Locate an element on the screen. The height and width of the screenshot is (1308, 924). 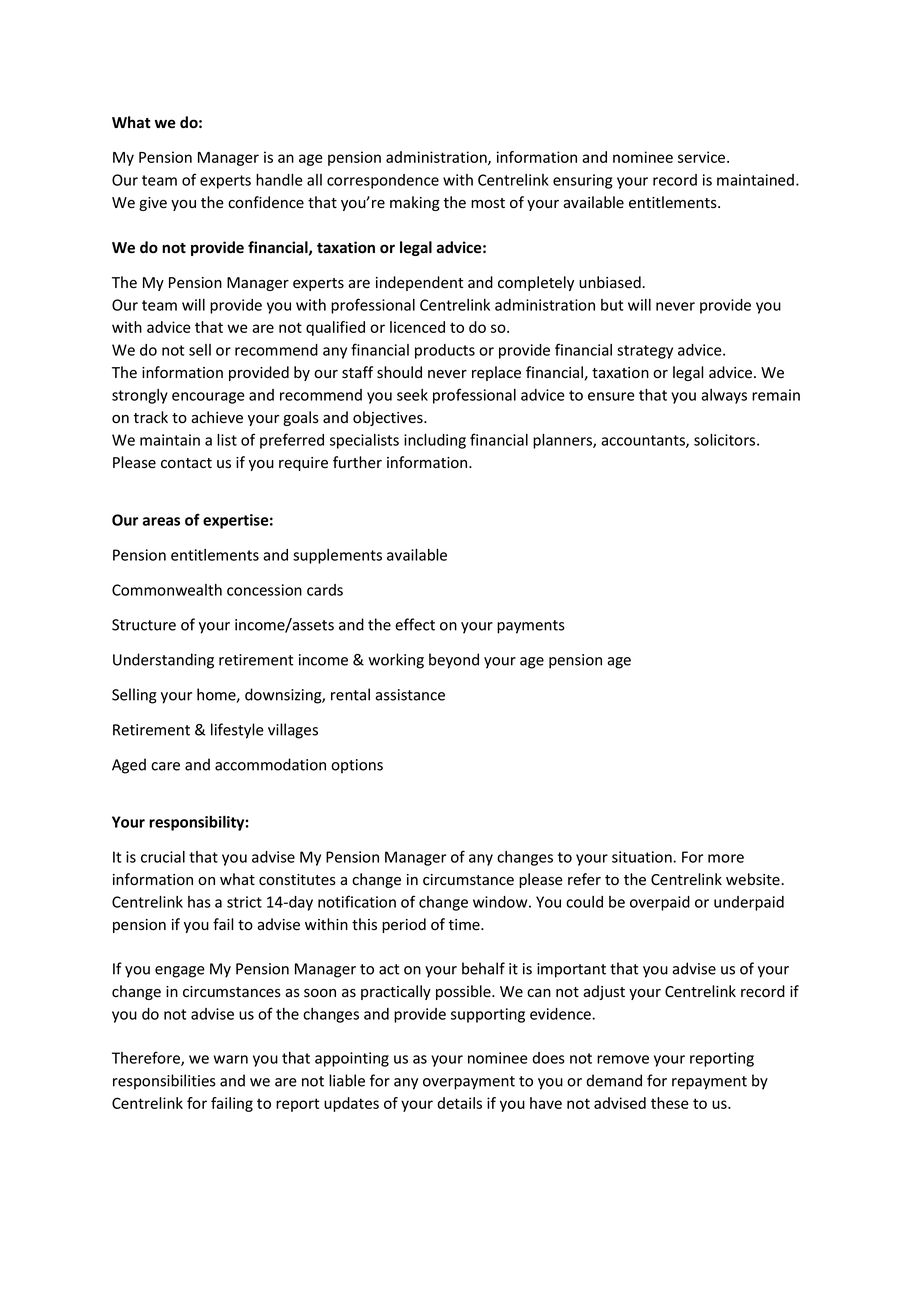
more is located at coordinates (726, 858).
